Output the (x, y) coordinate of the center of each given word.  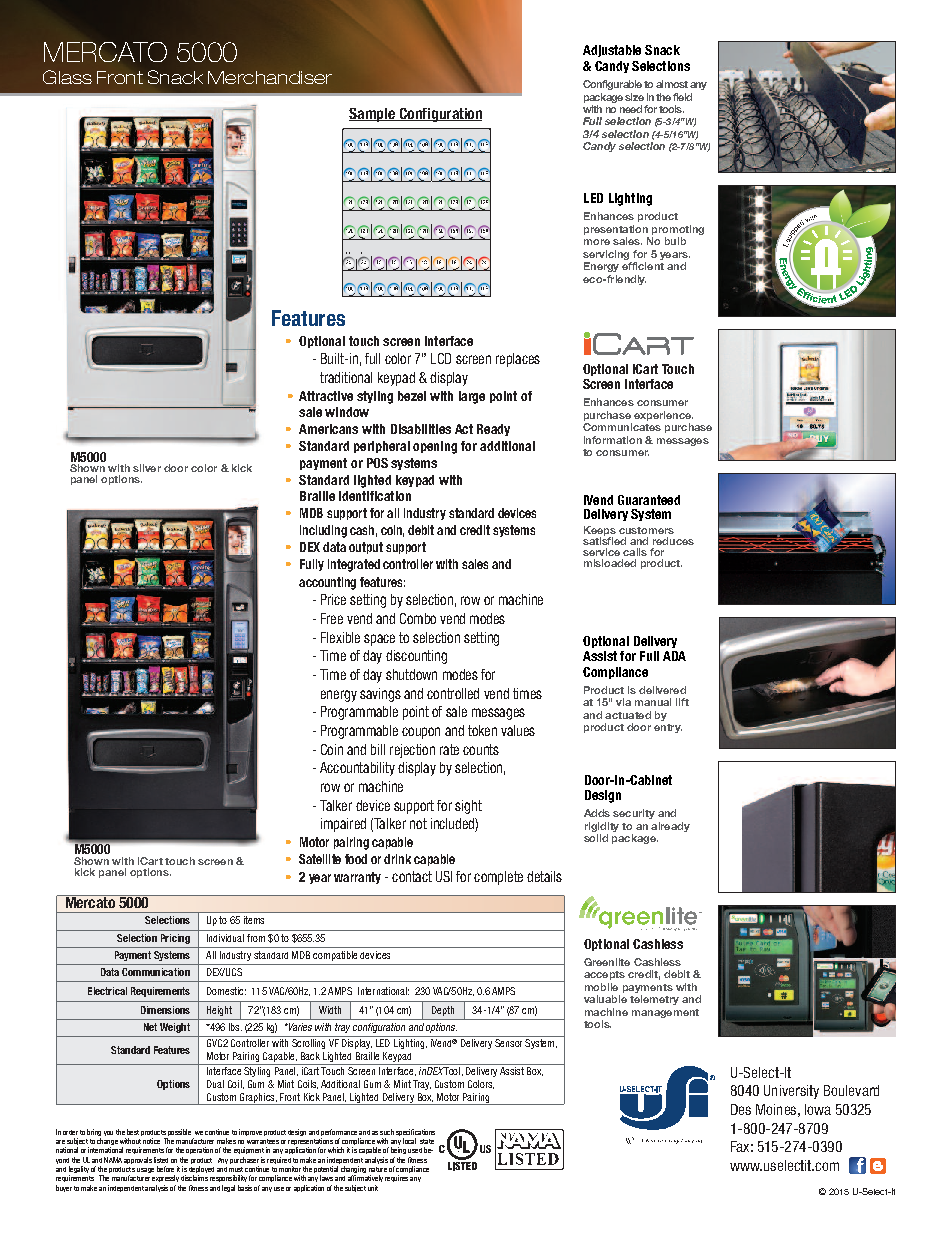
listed (161, 1160)
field (682, 97)
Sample (373, 115)
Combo (418, 618)
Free (332, 618)
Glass (67, 77)
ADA (674, 656)
